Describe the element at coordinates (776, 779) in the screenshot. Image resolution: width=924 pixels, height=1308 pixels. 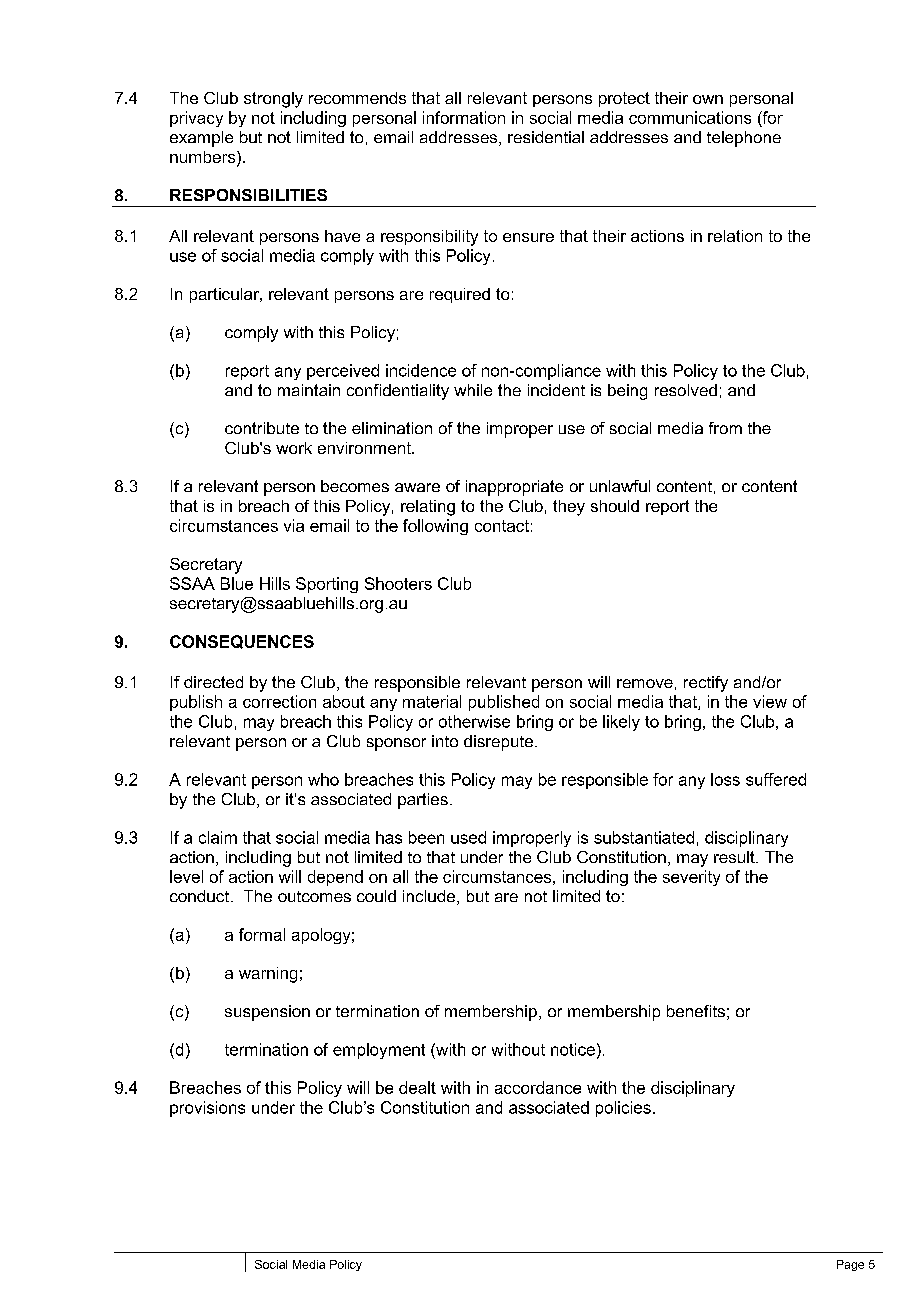
I see `suffered` at that location.
